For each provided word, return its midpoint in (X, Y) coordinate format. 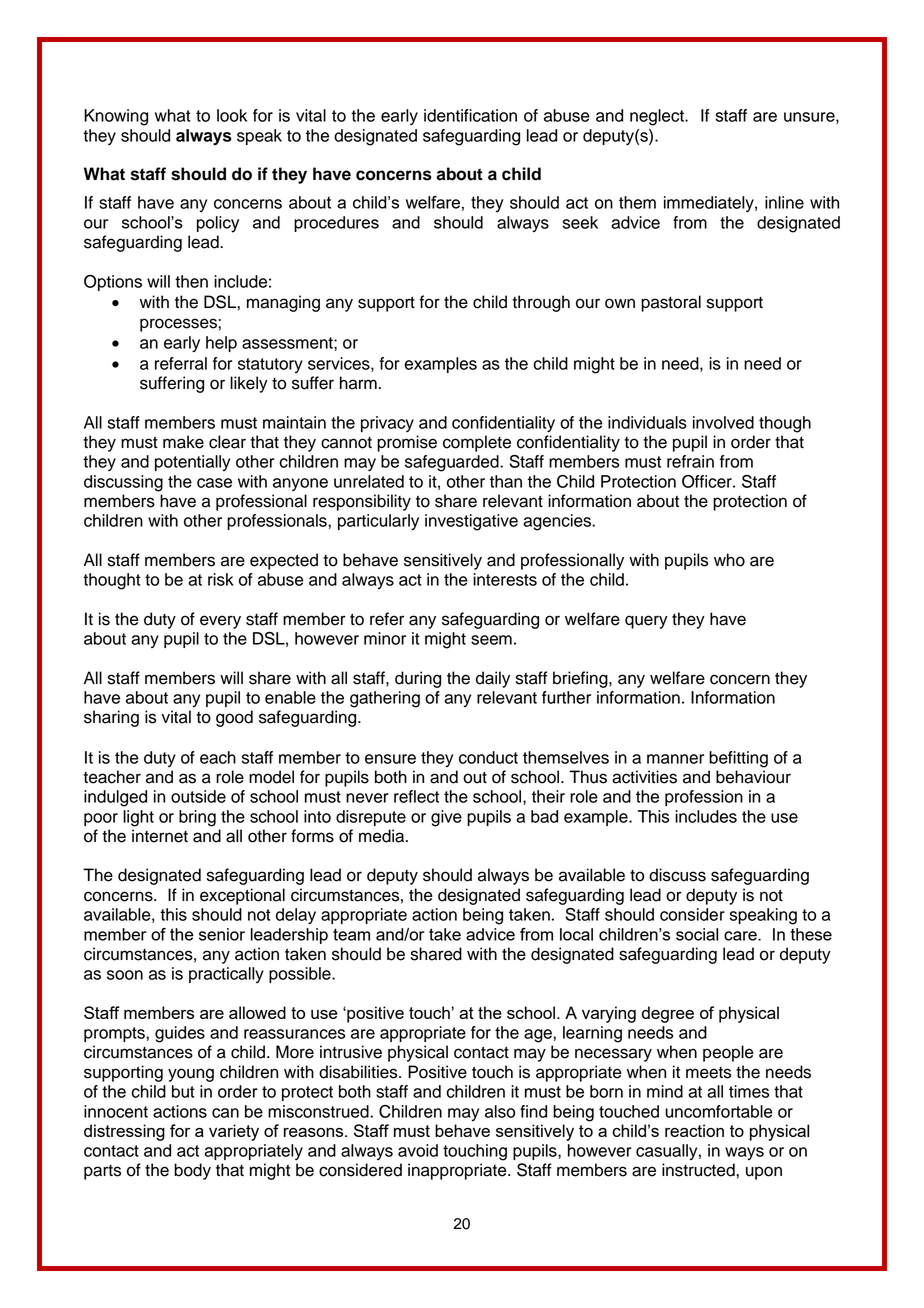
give (446, 818)
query (646, 622)
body (192, 1171)
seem (491, 640)
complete (477, 443)
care (741, 936)
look (232, 115)
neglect (658, 117)
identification (470, 115)
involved (723, 422)
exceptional (242, 896)
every (220, 622)
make (183, 442)
